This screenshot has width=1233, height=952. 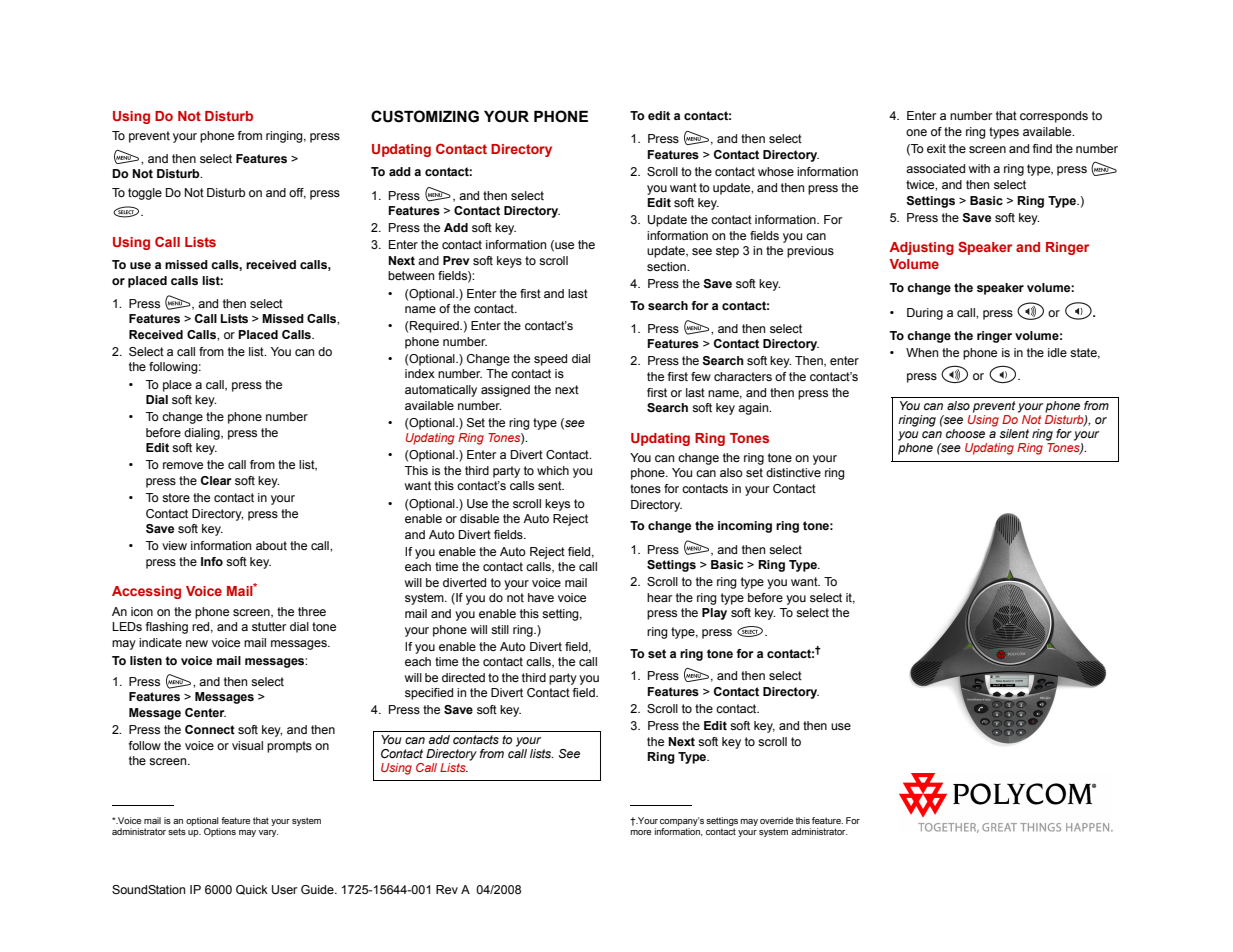 What do you see at coordinates (252, 890) in the screenshot?
I see `Quick` at bounding box center [252, 890].
